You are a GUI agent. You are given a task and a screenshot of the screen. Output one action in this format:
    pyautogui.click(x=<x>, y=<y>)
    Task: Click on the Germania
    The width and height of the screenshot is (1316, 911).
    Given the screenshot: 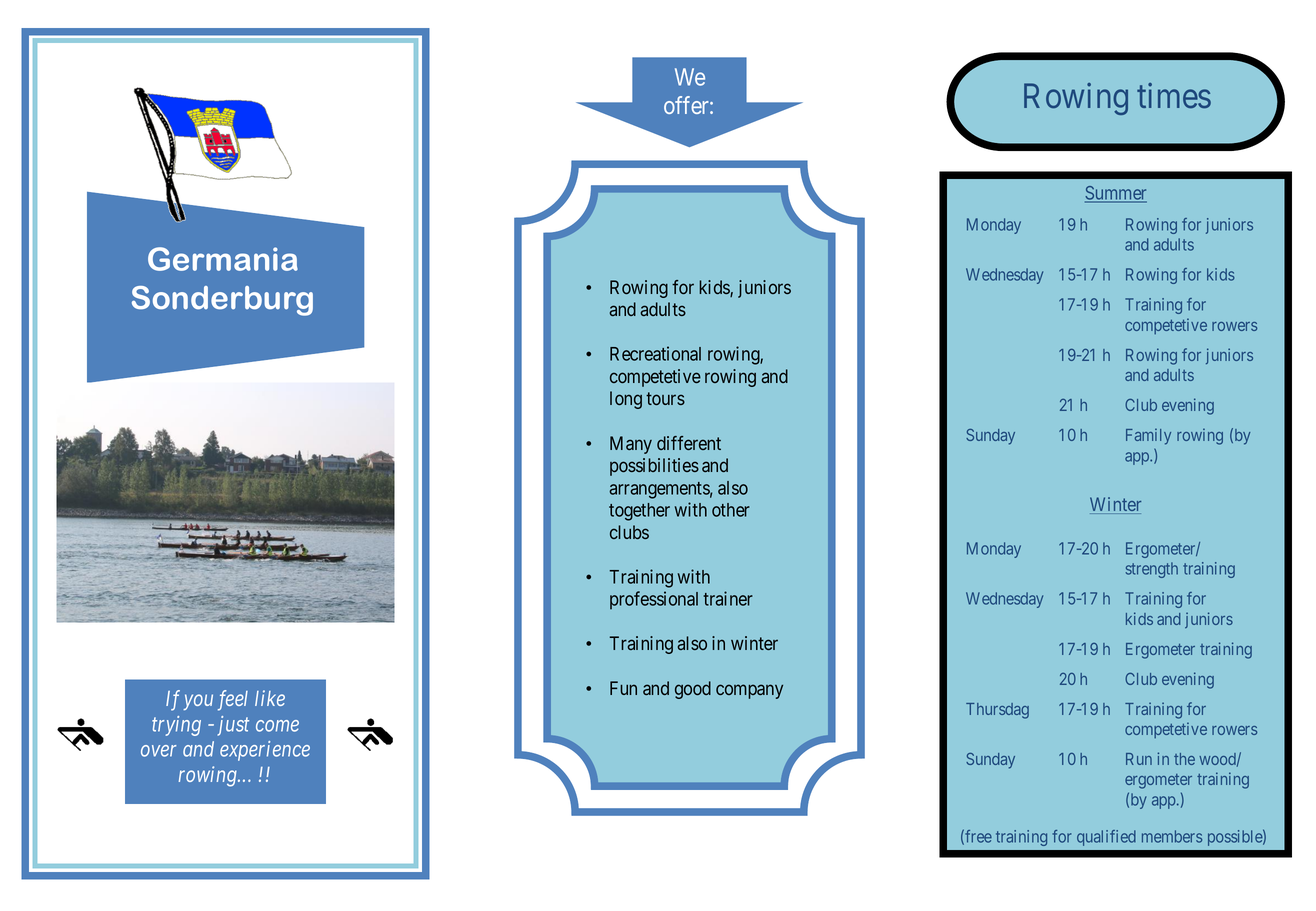 What is the action you would take?
    pyautogui.click(x=223, y=259)
